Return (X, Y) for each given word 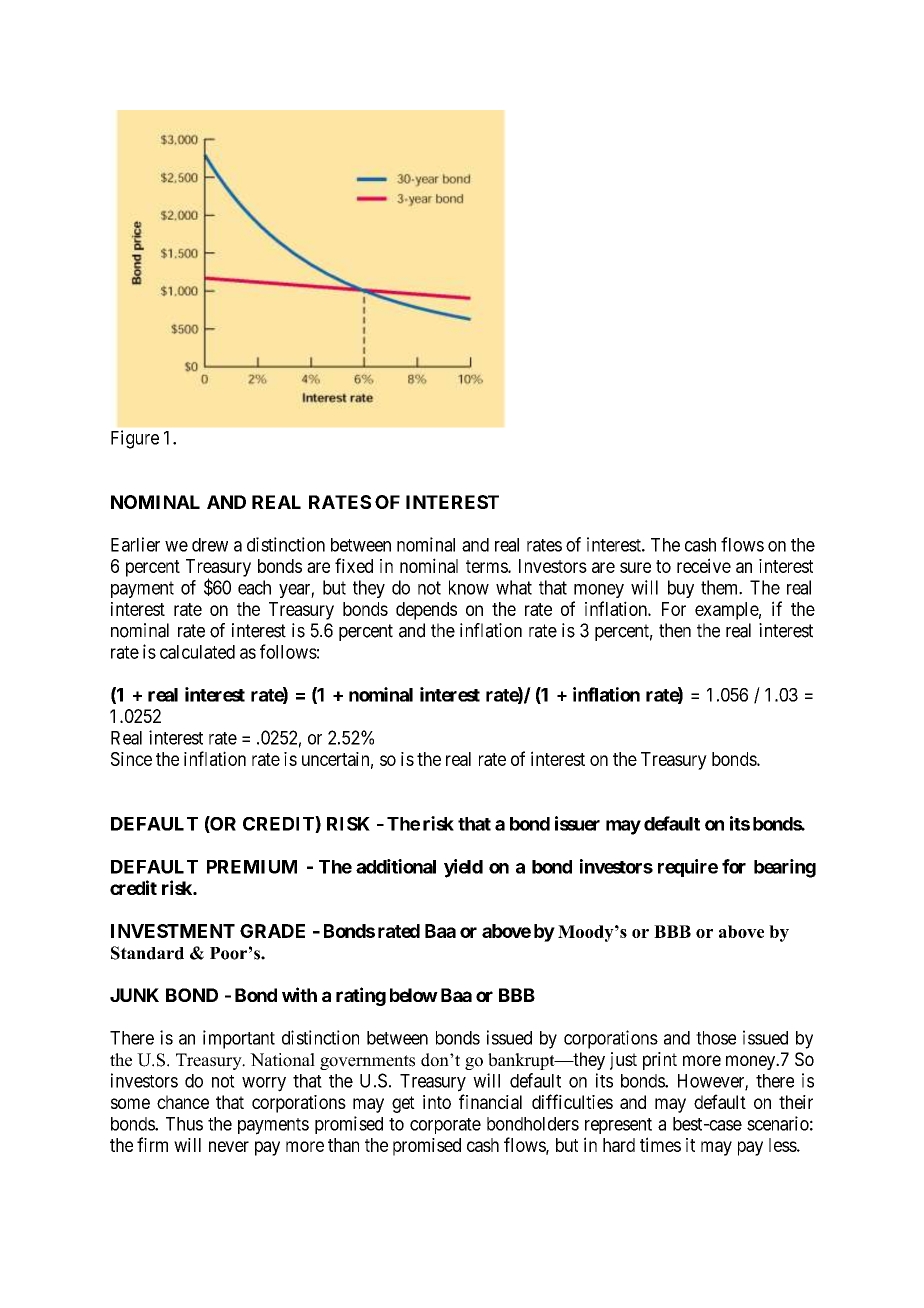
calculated (197, 652)
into (437, 1102)
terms (487, 566)
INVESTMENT (173, 931)
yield (463, 868)
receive (704, 565)
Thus (184, 1124)
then (675, 630)
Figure (135, 439)
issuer (577, 823)
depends (426, 611)
